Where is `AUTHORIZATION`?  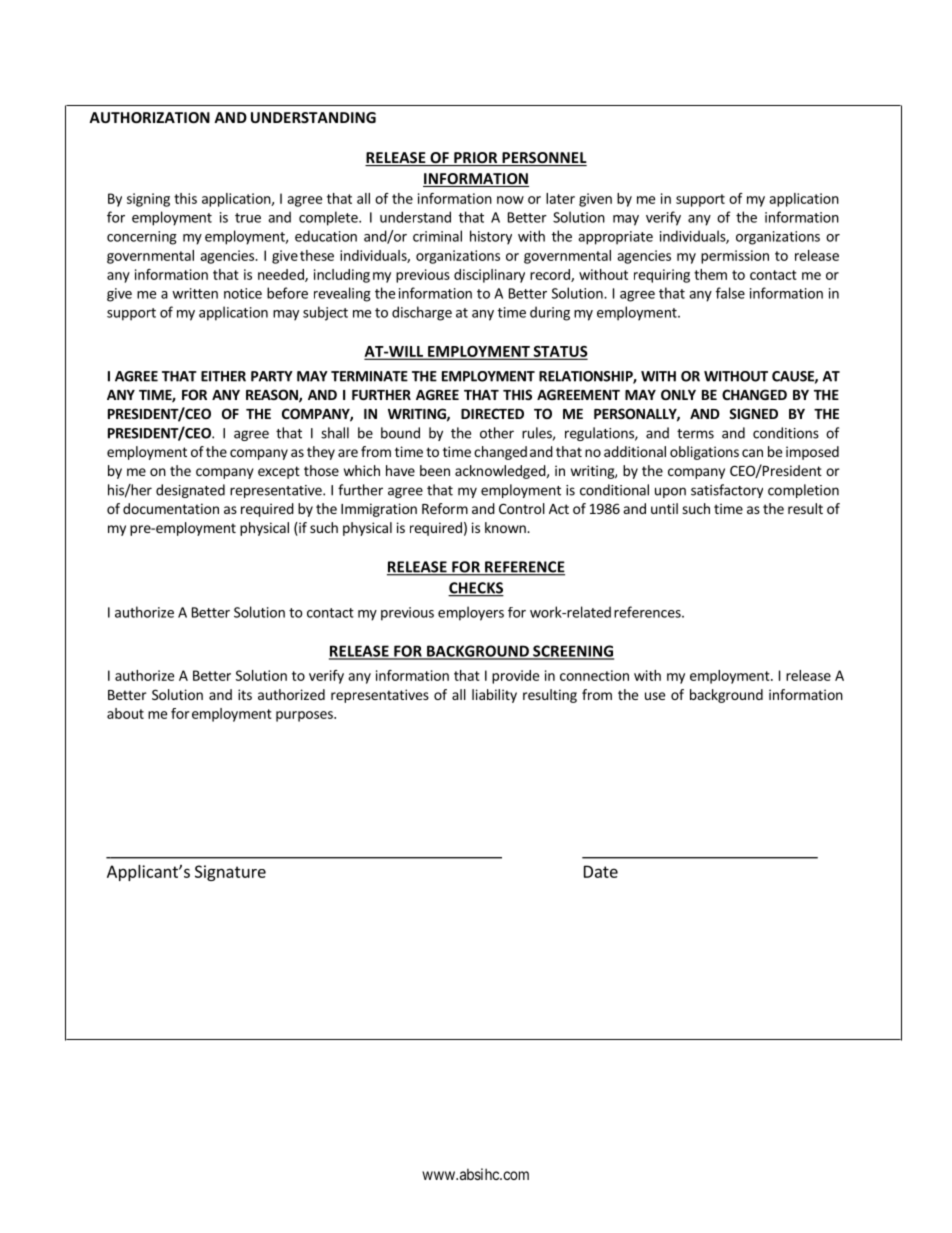
AUTHORIZATION is located at coordinates (149, 117).
